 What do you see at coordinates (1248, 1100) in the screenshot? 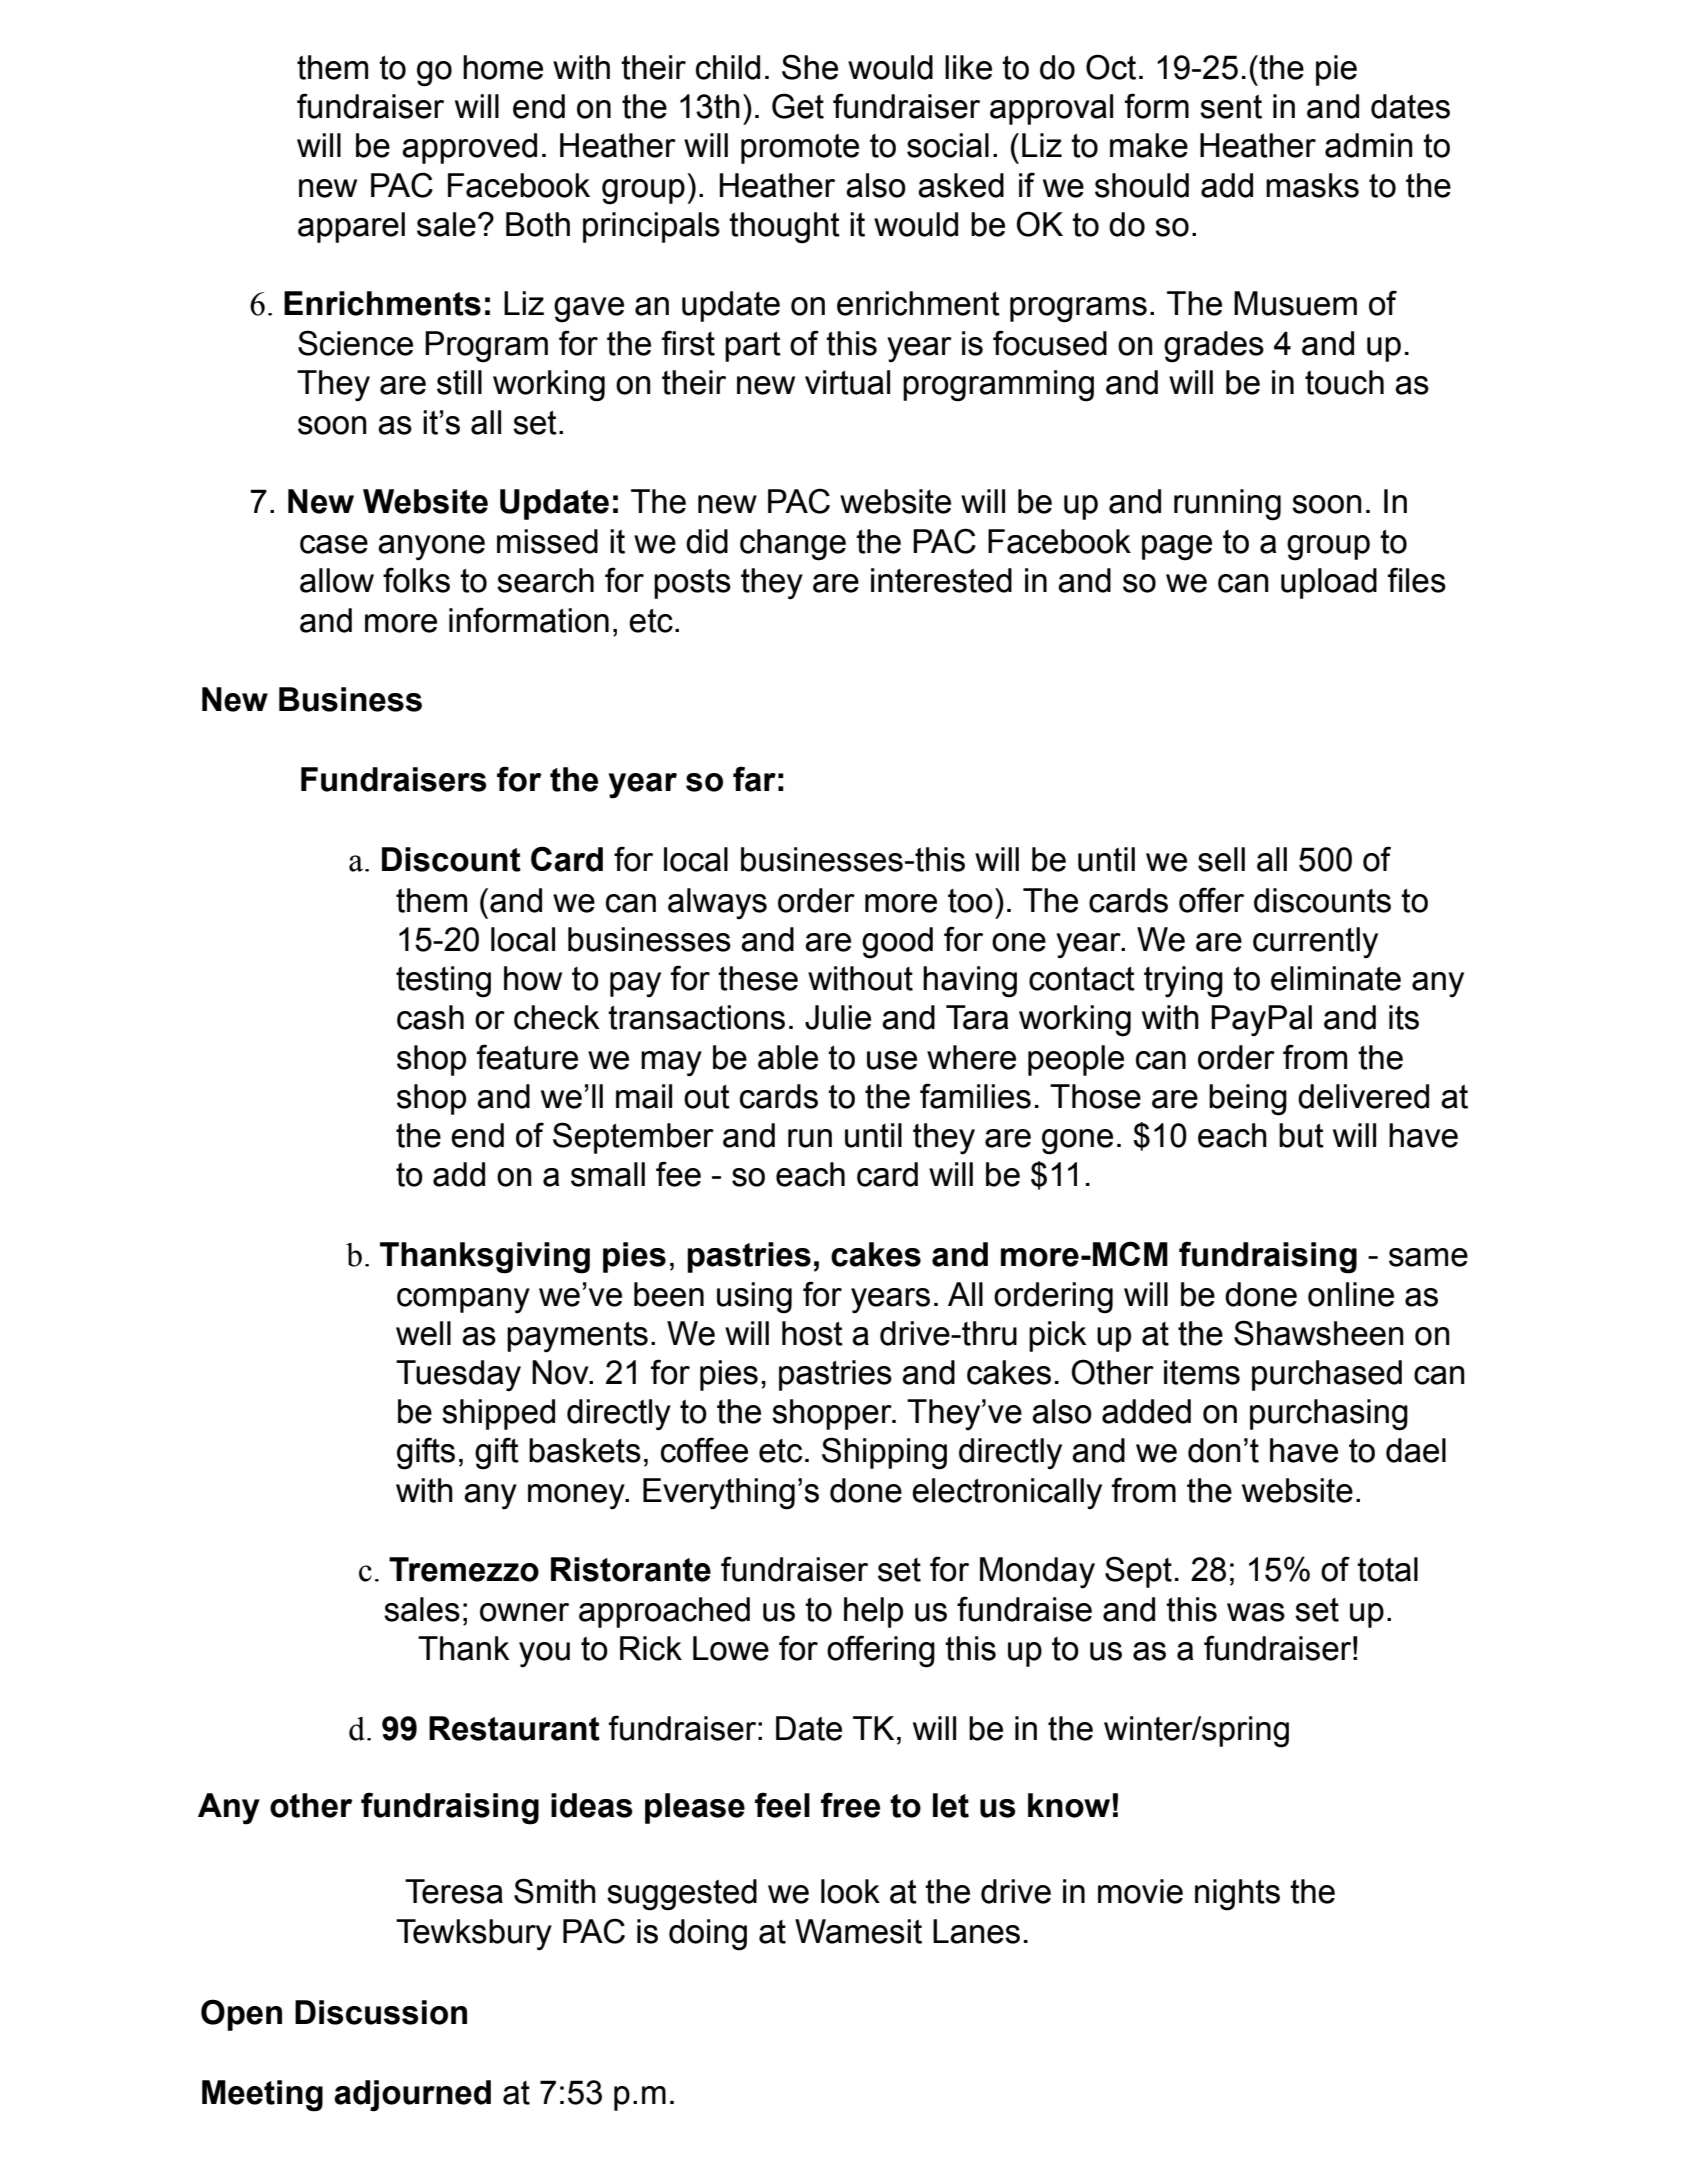
I see `being` at bounding box center [1248, 1100].
